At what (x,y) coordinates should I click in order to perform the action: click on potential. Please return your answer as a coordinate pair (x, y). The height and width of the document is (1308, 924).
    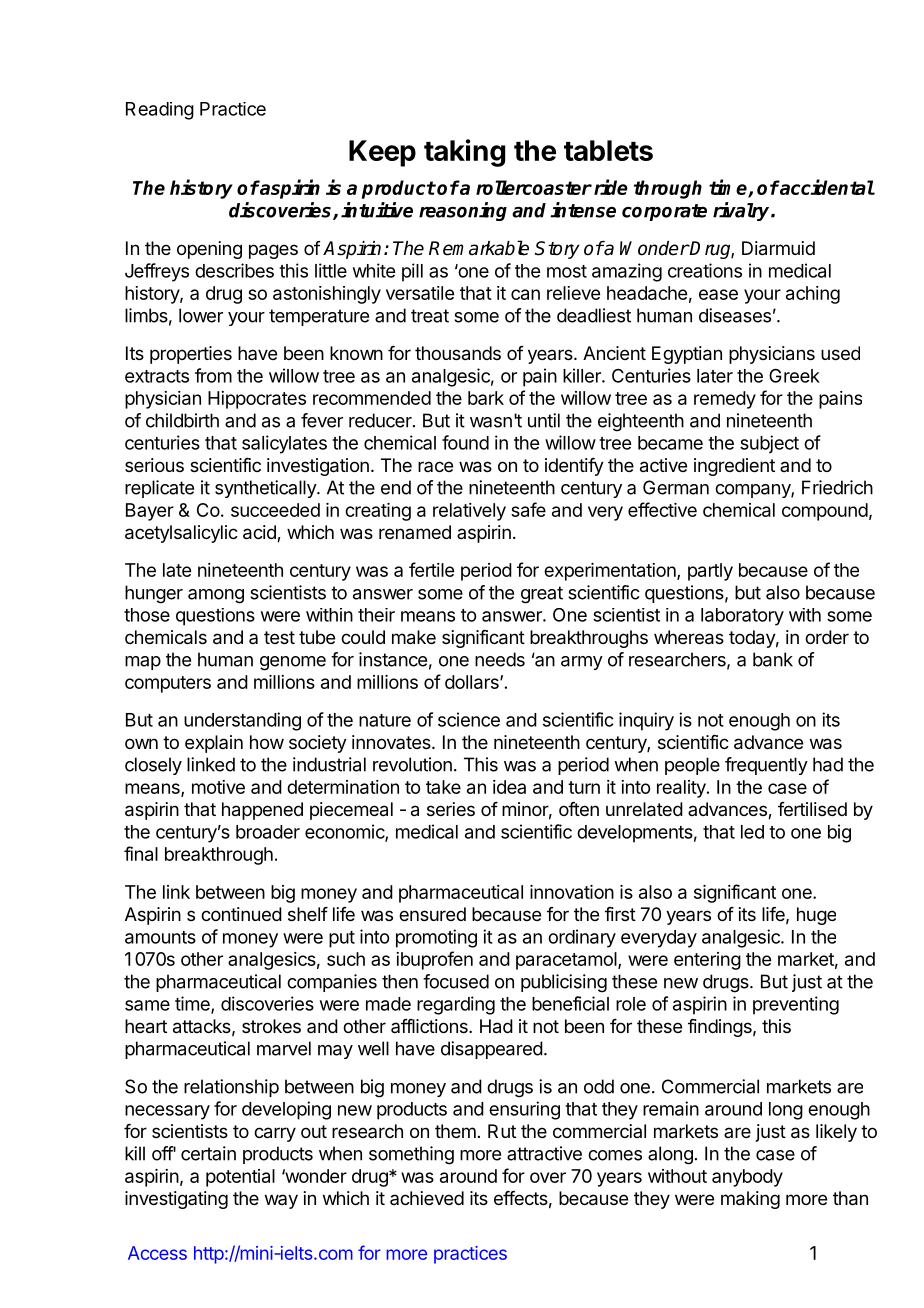
    Looking at the image, I should click on (240, 1178).
